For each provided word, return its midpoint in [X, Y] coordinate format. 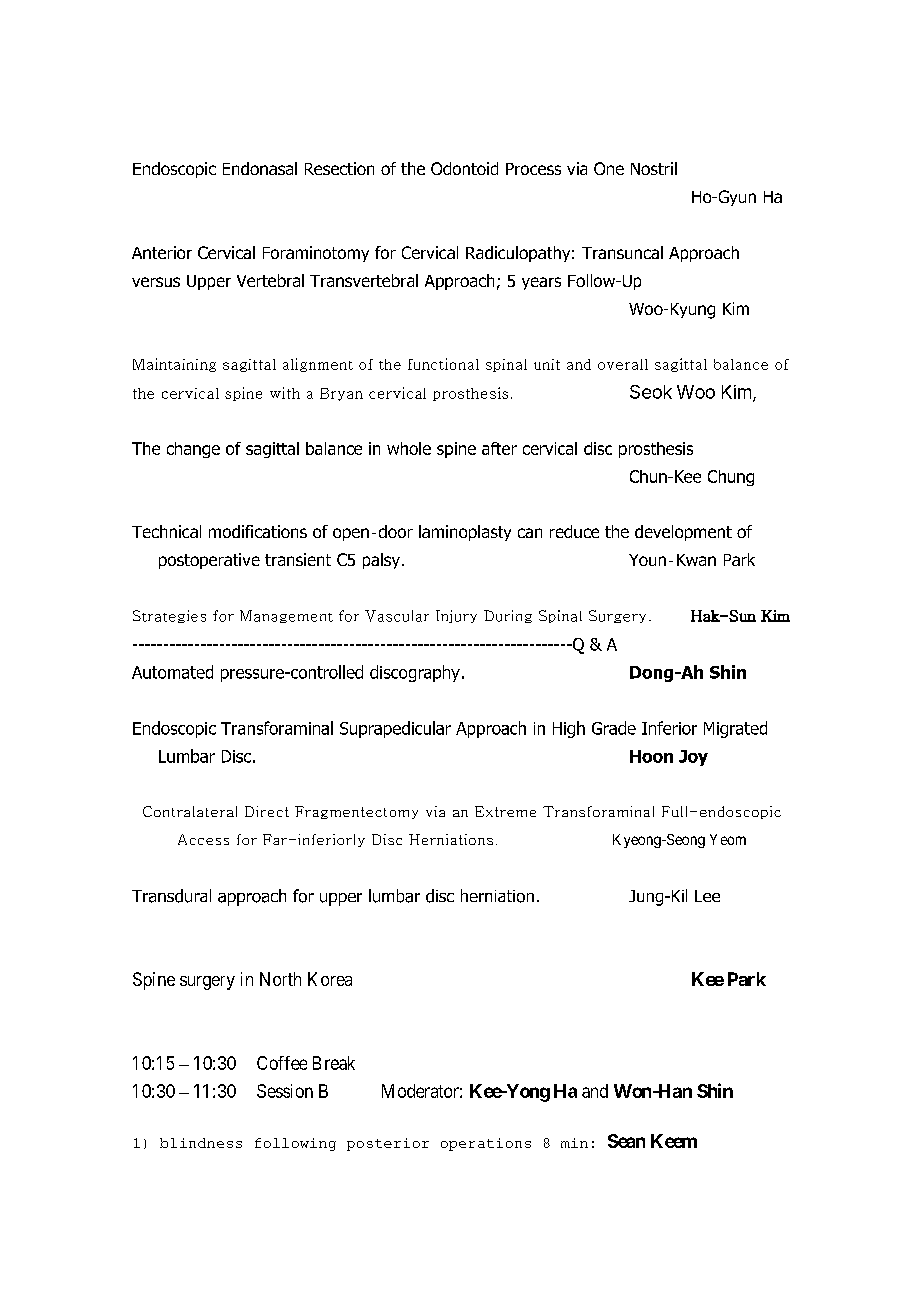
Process [533, 169]
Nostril [654, 168]
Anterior [162, 252]
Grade [614, 728]
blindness [201, 1143]
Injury [456, 616]
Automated [172, 672]
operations [486, 1144]
